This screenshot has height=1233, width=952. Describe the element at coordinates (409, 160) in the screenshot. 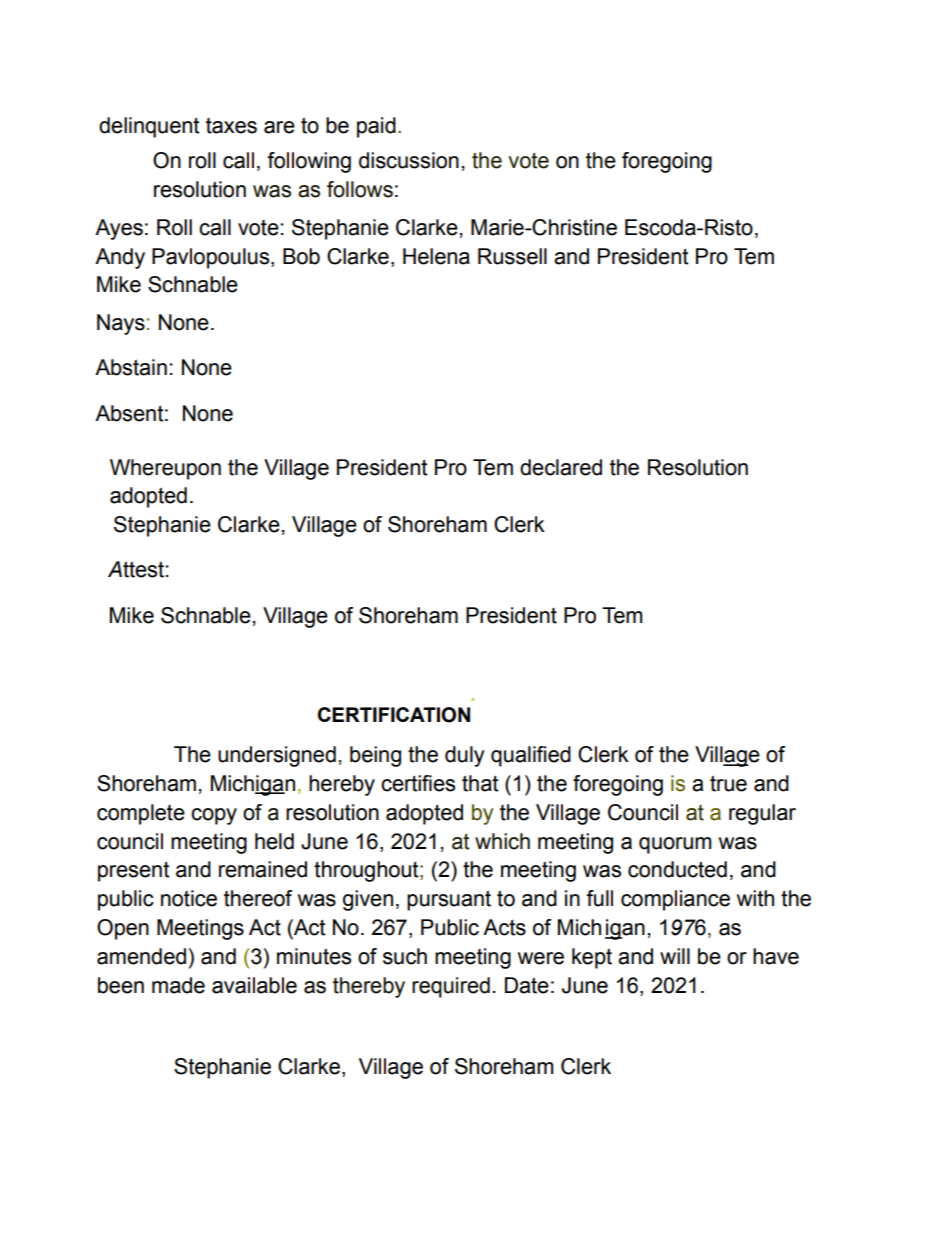

I see `discussion` at that location.
